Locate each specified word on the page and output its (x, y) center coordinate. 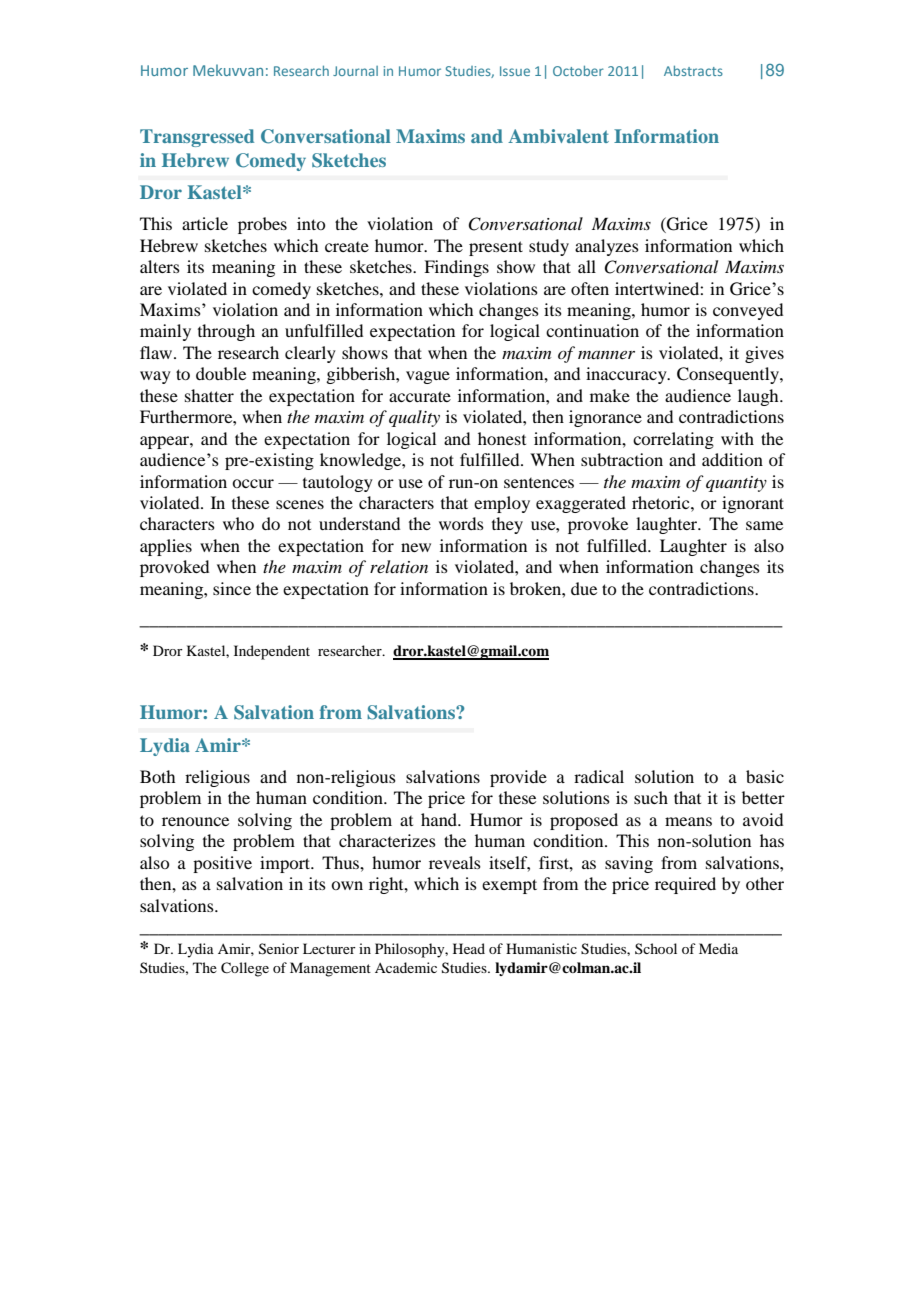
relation (399, 566)
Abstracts (693, 71)
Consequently (729, 375)
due (584, 588)
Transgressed (197, 138)
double (221, 373)
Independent (272, 652)
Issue (515, 71)
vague (428, 377)
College (245, 969)
